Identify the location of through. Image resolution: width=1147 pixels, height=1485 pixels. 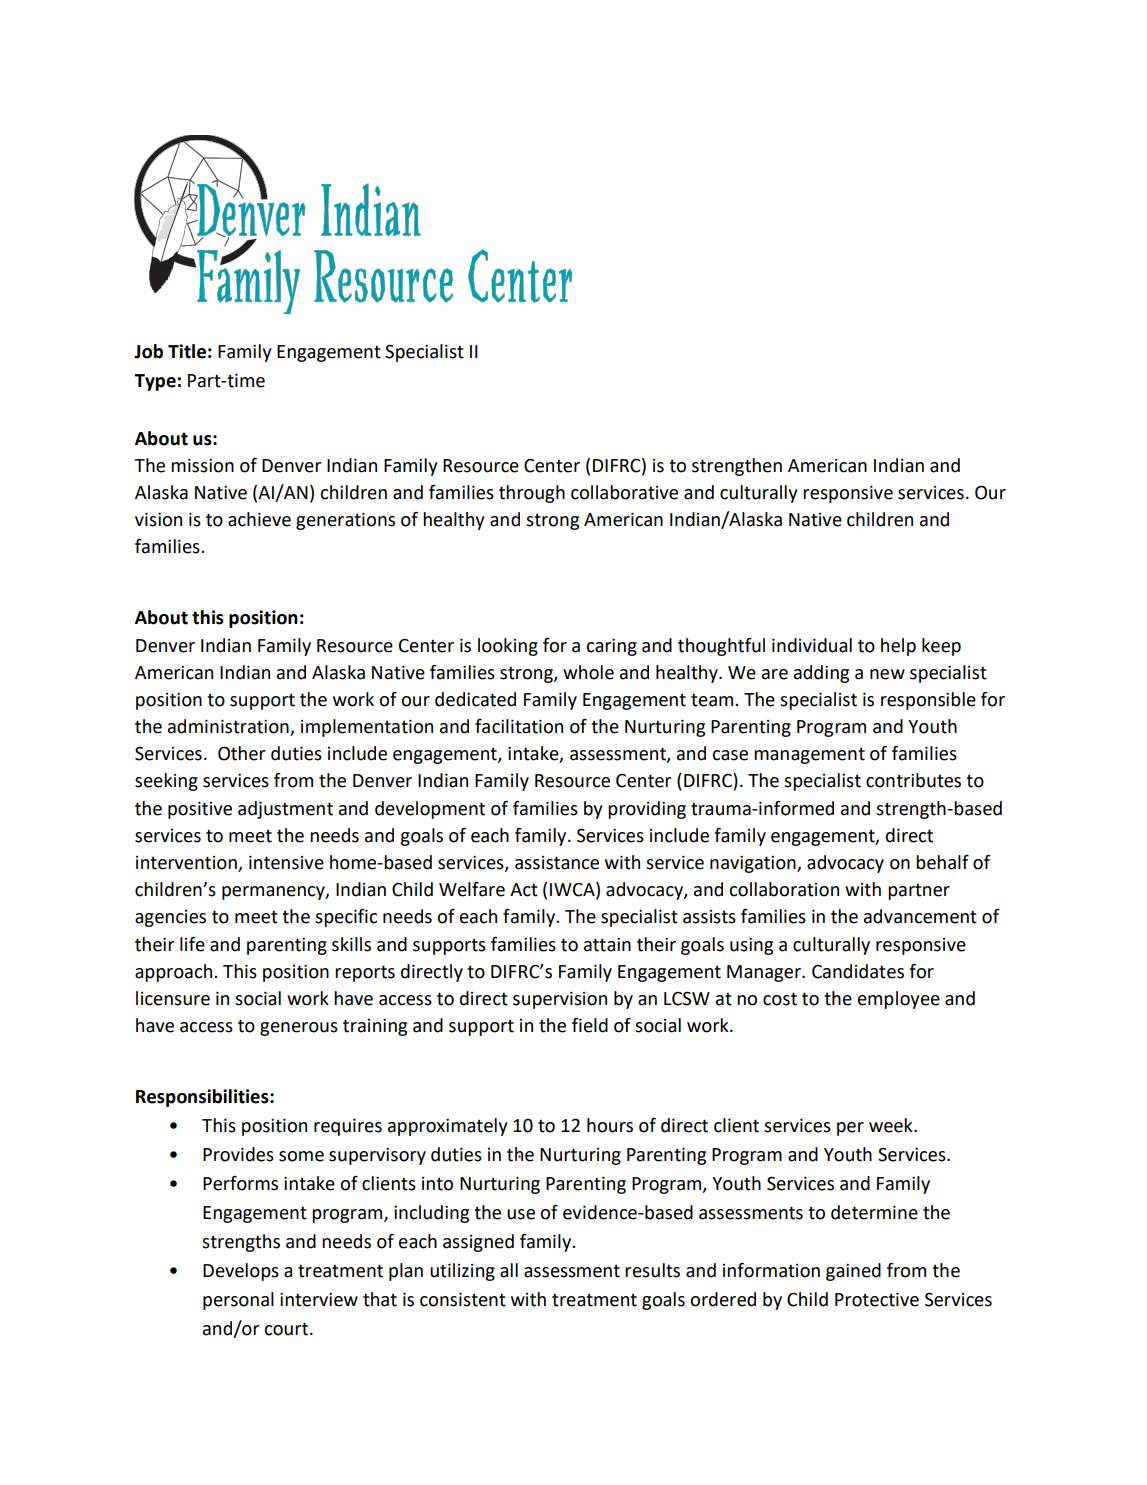
(532, 494).
